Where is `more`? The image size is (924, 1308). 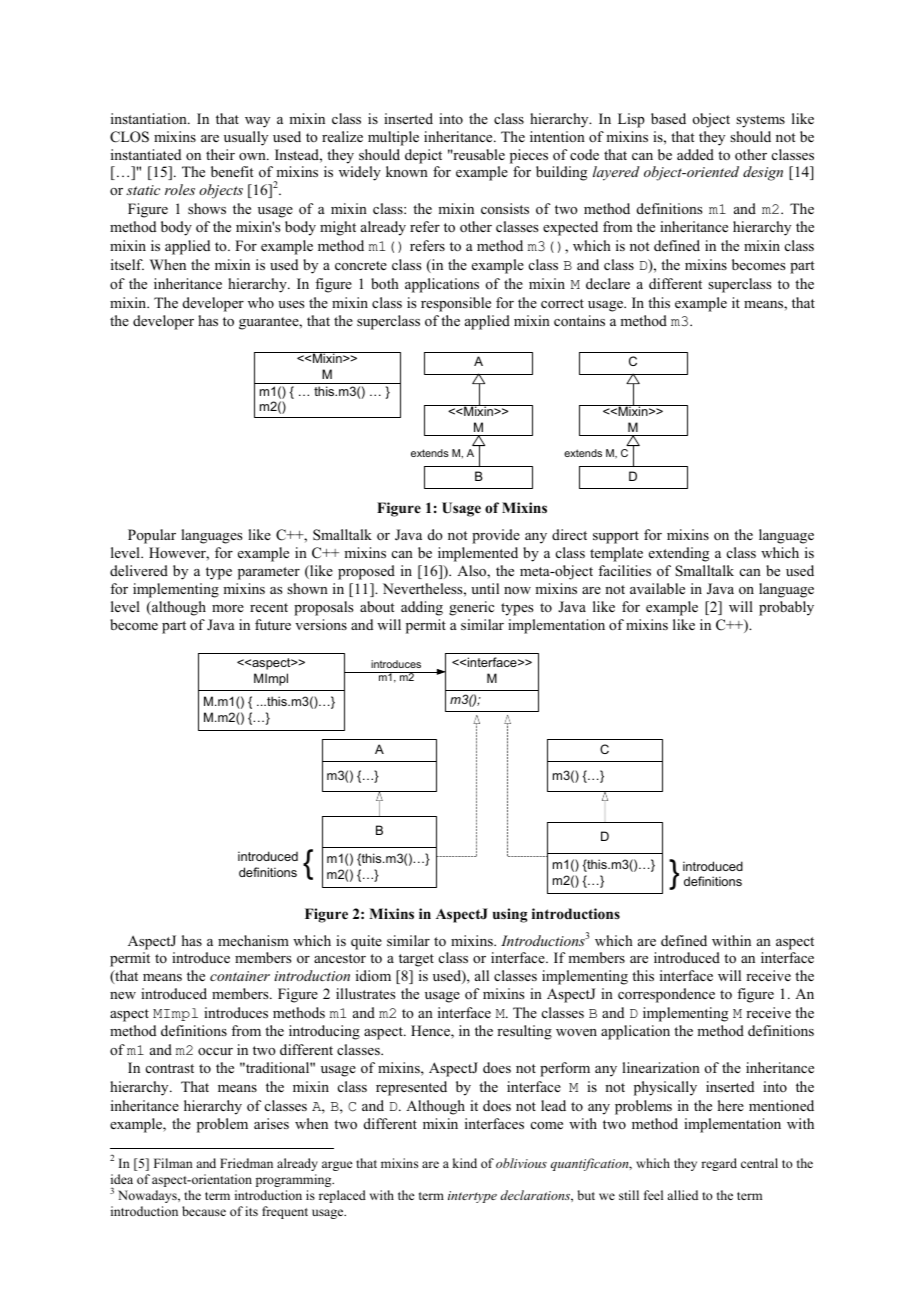 more is located at coordinates (228, 608).
